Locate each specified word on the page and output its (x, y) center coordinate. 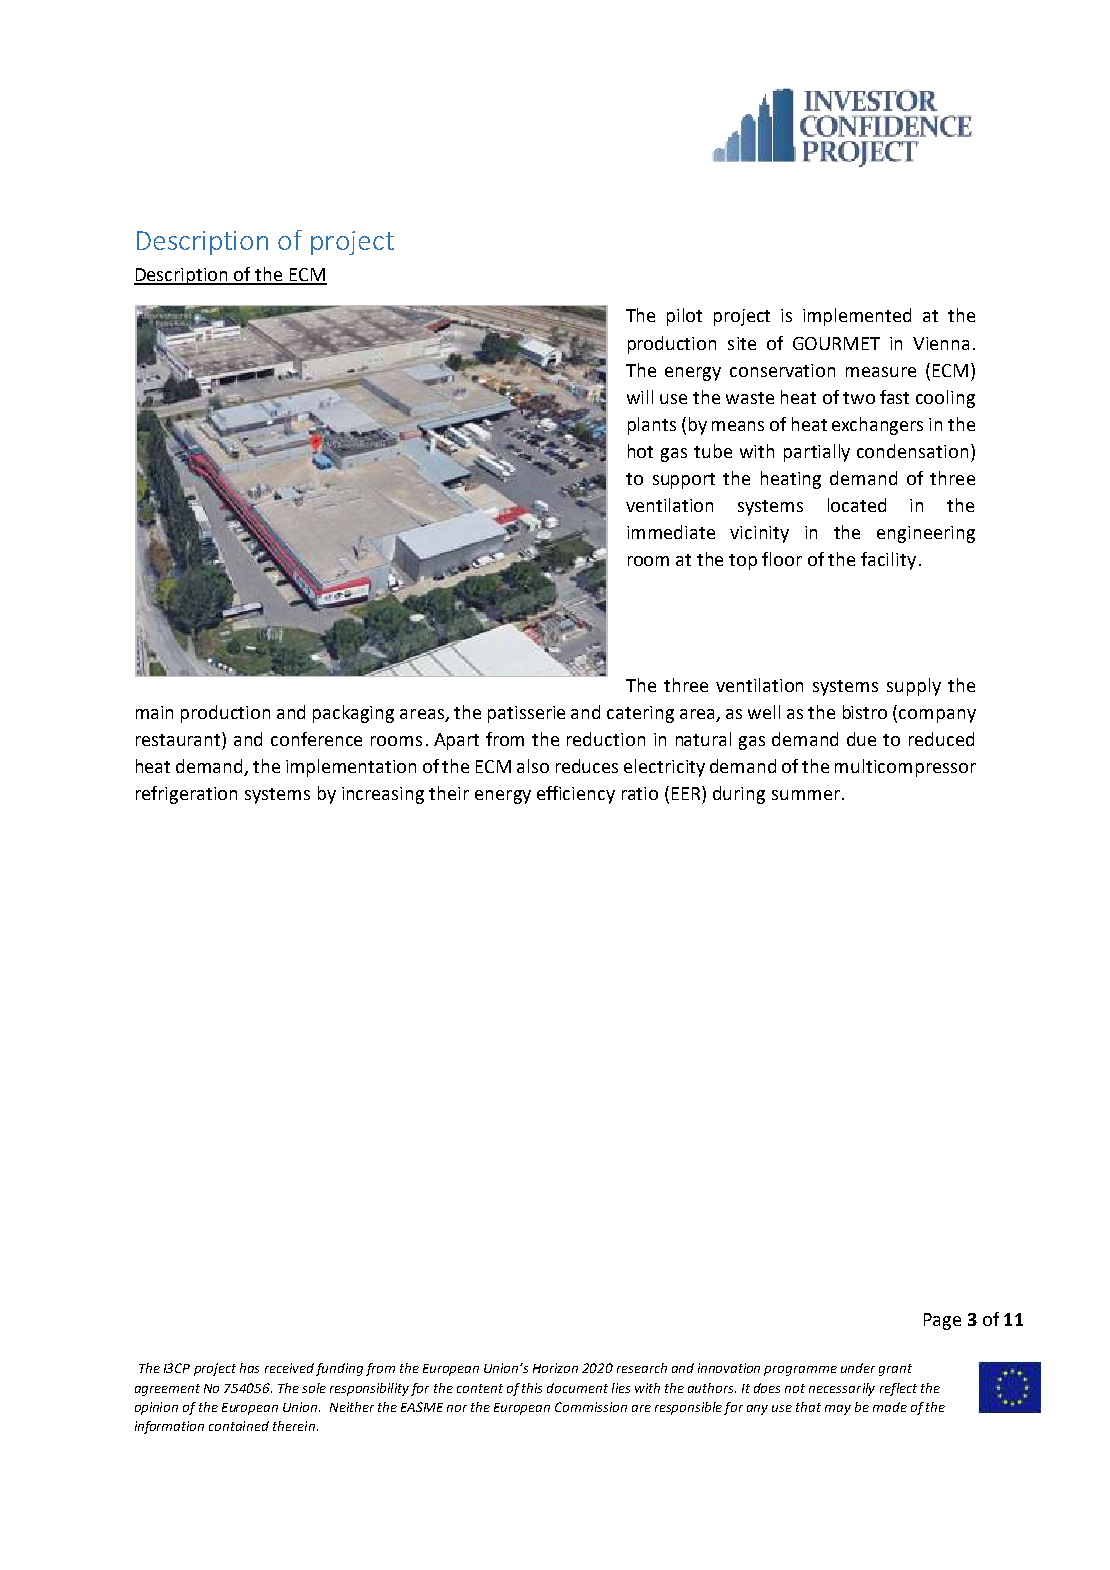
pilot (684, 317)
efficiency (576, 795)
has (249, 1368)
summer (806, 795)
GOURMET (836, 343)
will (640, 397)
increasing (383, 795)
